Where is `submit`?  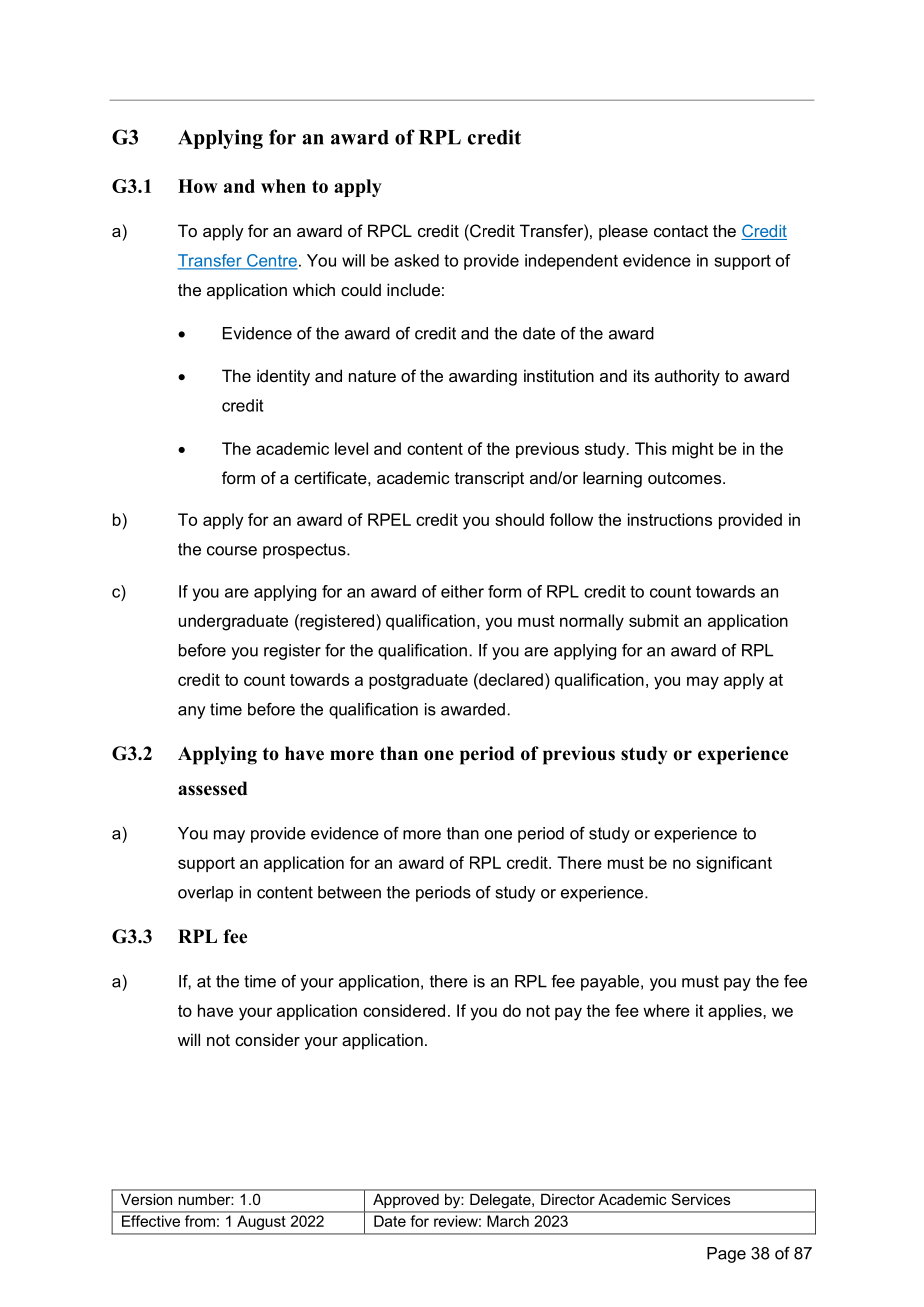
submit is located at coordinates (654, 620).
